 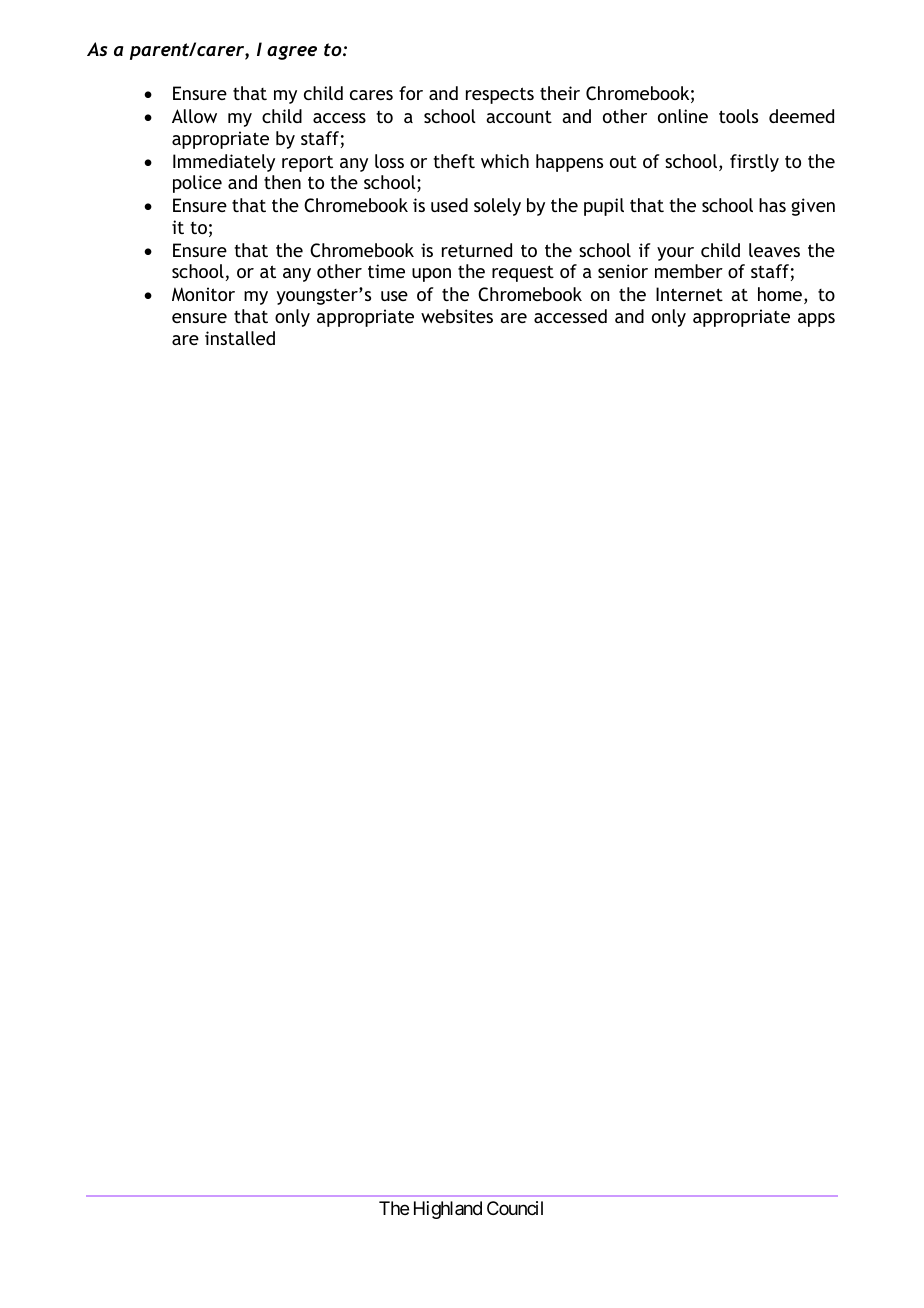 I want to click on member, so click(x=689, y=271).
